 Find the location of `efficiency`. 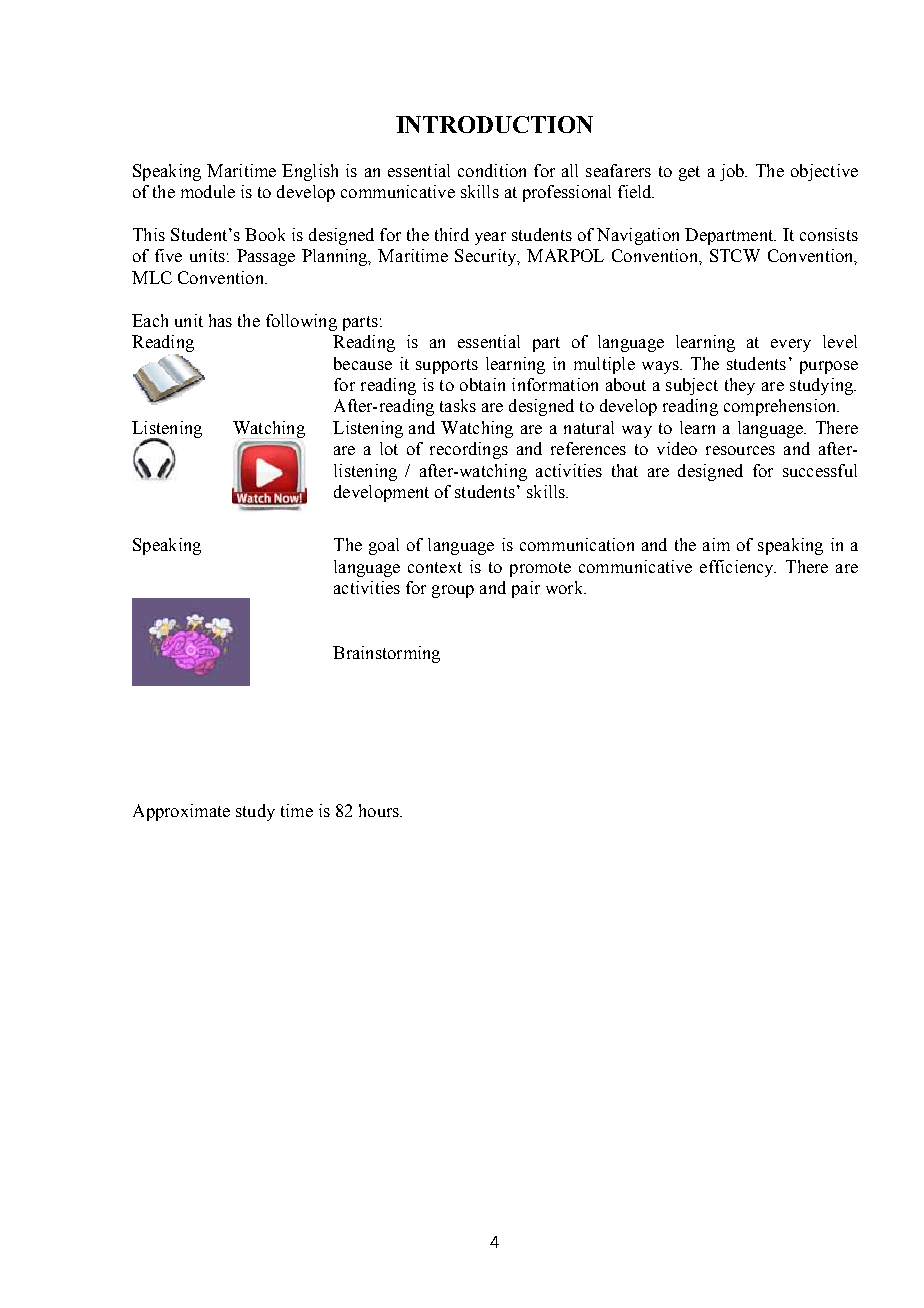

efficiency is located at coordinates (738, 568).
